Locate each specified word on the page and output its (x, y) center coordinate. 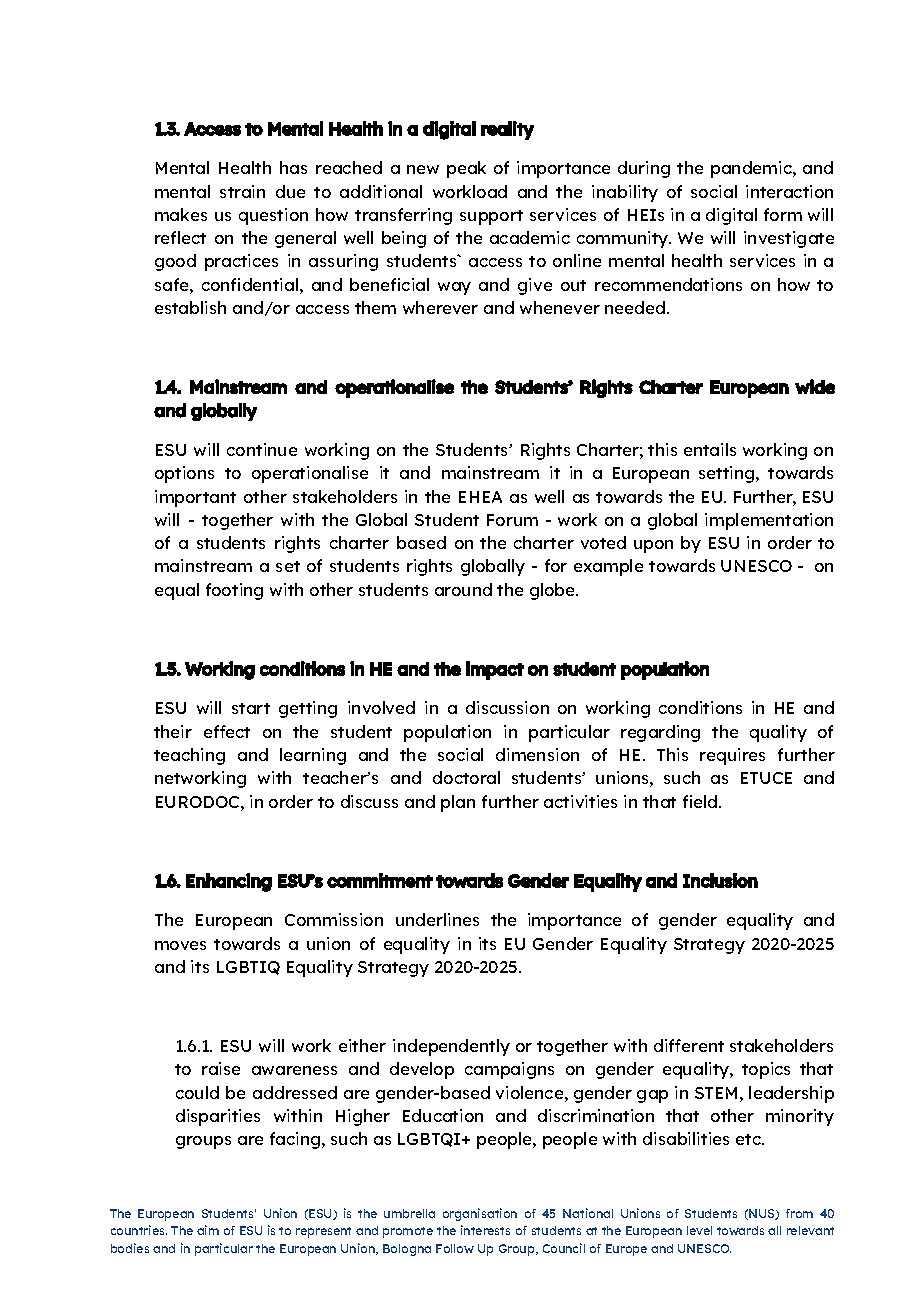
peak (466, 169)
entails (710, 449)
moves (180, 945)
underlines (437, 919)
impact (495, 670)
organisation (480, 1214)
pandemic (752, 169)
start (251, 708)
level (699, 1230)
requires (732, 756)
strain (242, 191)
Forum (512, 520)
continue (262, 449)
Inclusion (720, 880)
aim (208, 1230)
